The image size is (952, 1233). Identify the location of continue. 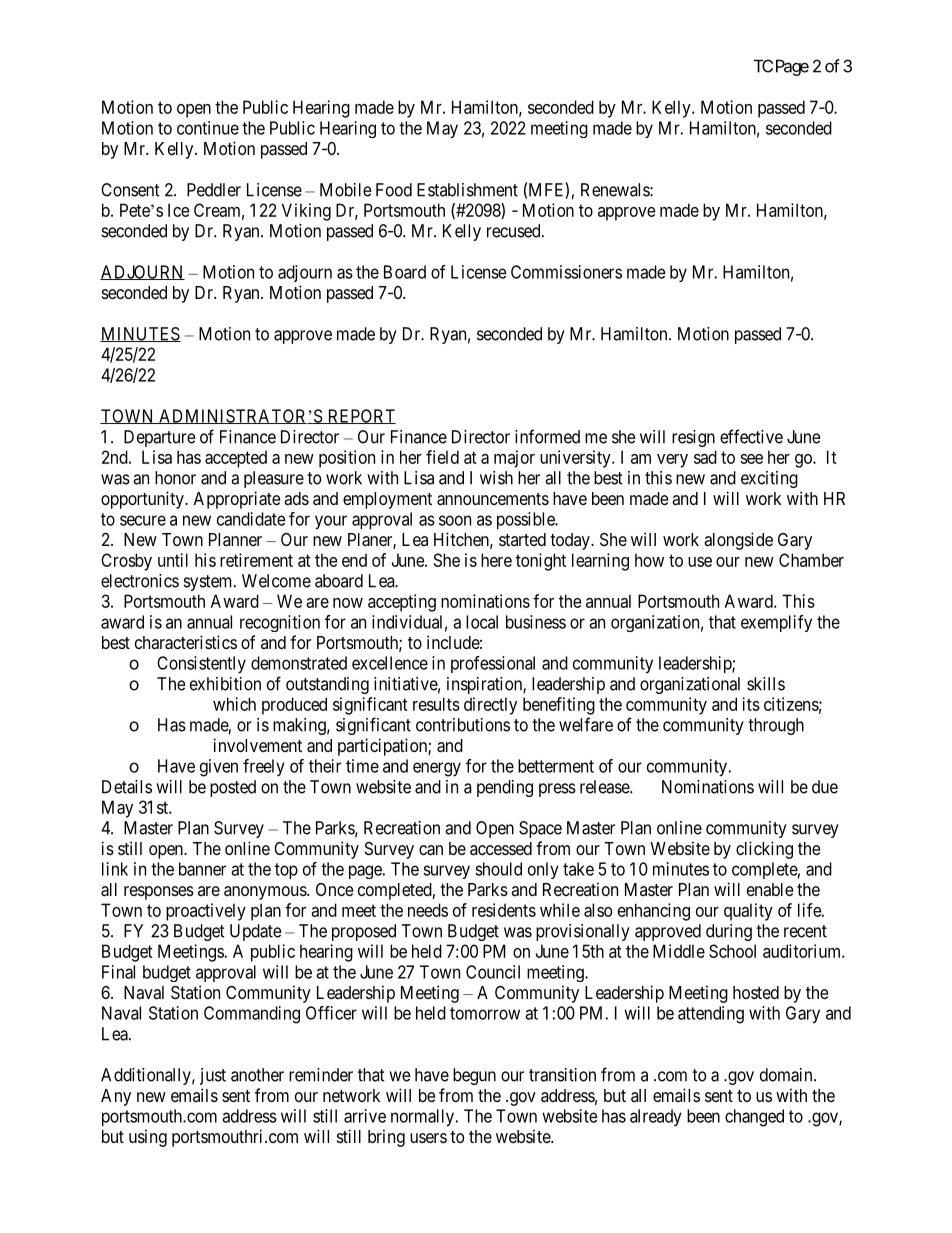
(208, 128).
